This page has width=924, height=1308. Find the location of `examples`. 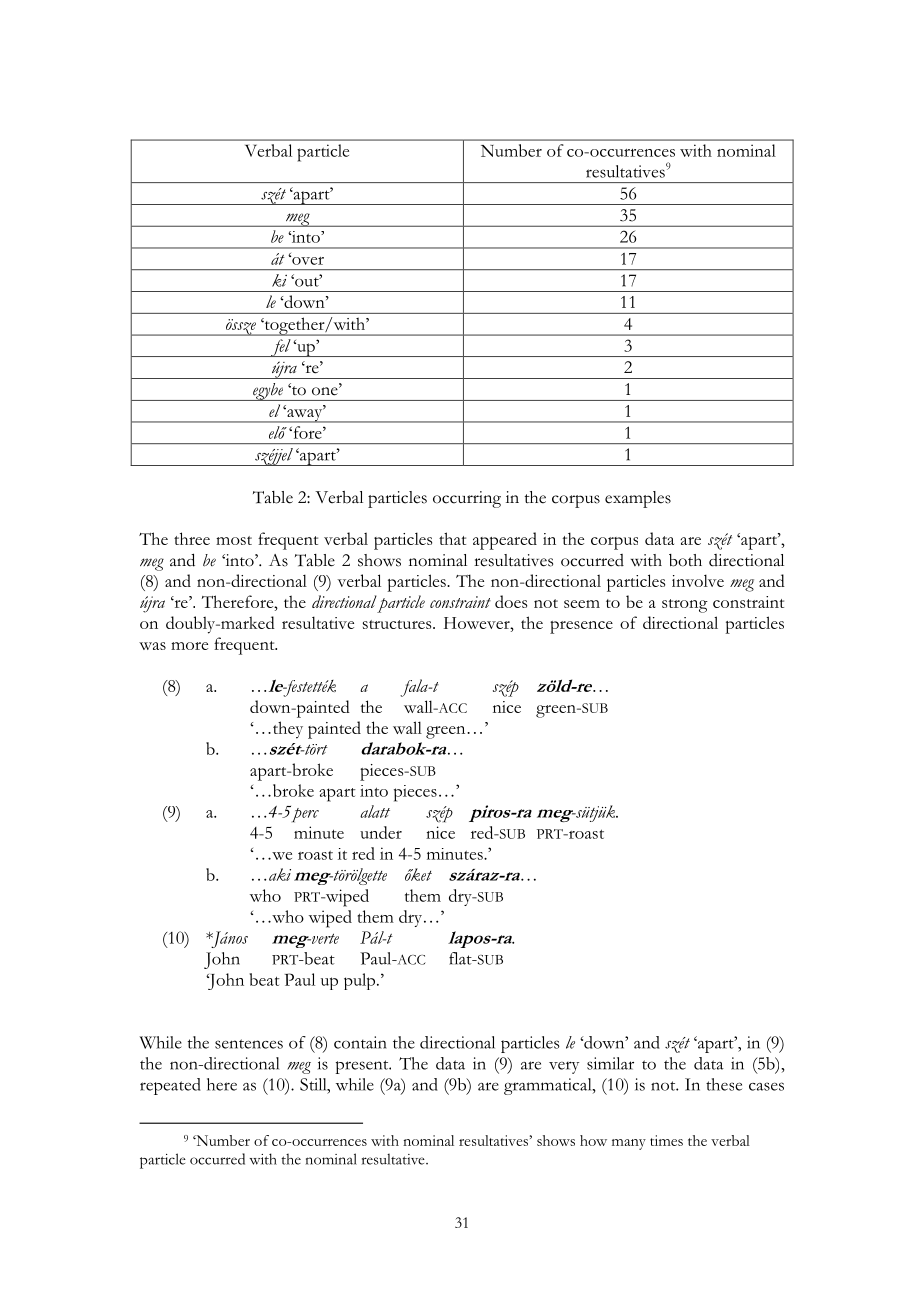

examples is located at coordinates (638, 499).
